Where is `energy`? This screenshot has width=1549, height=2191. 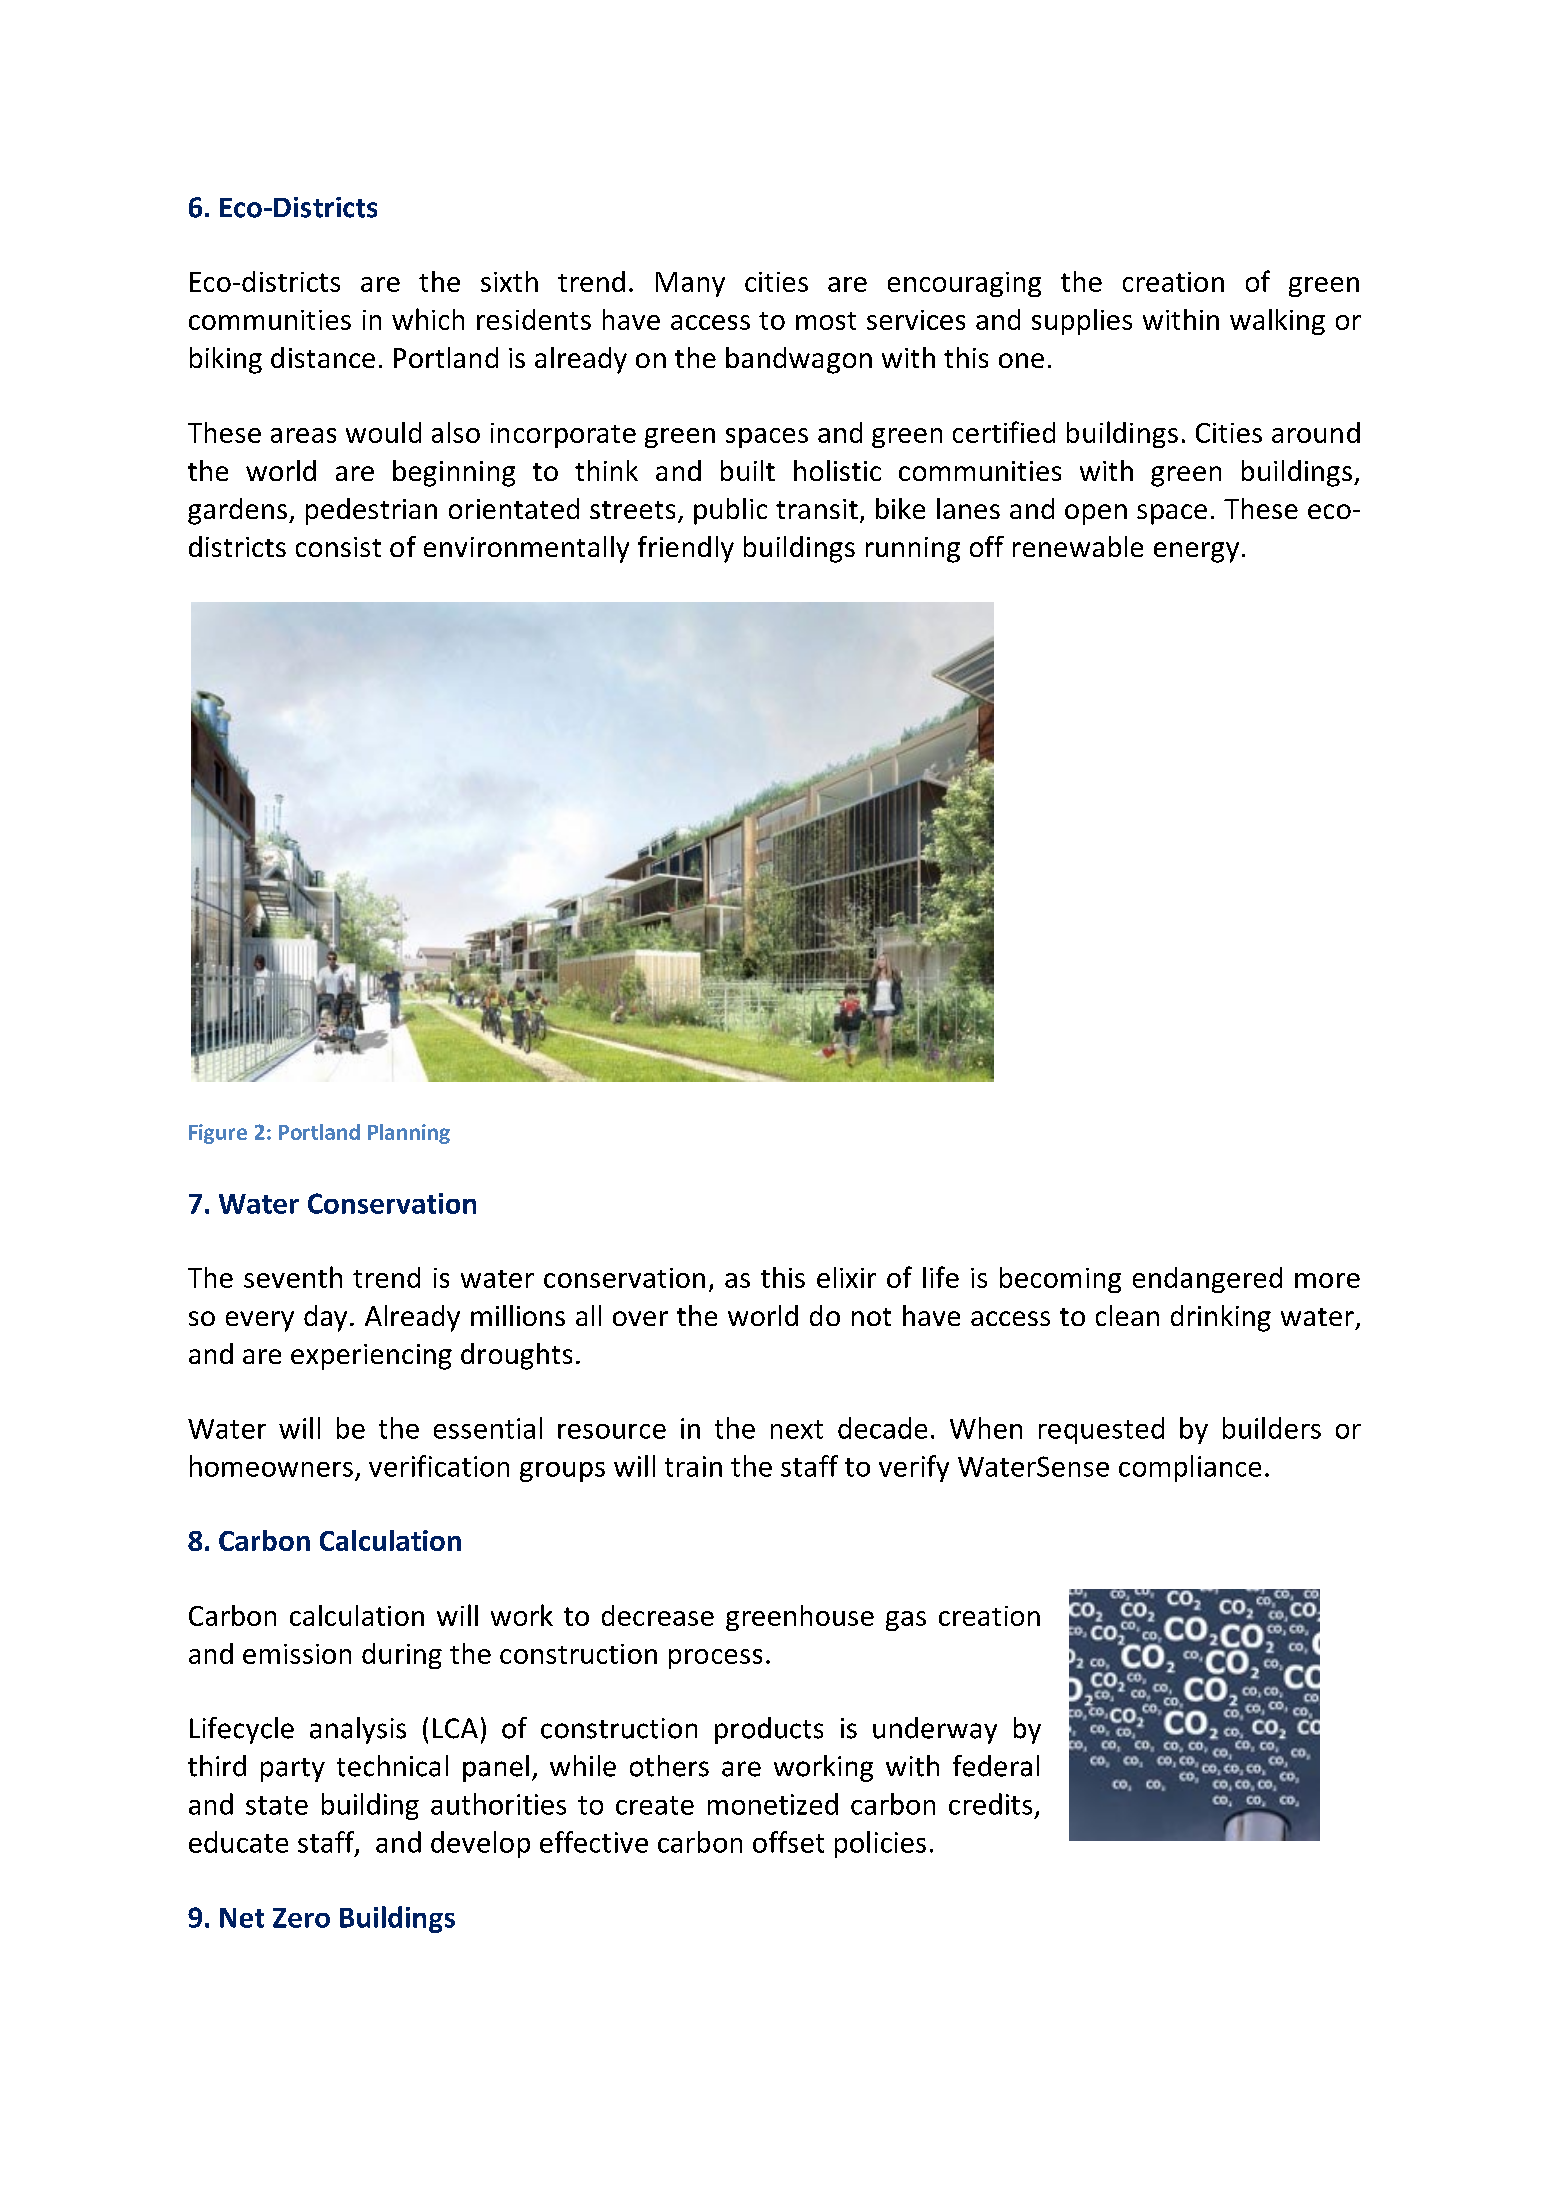 energy is located at coordinates (1196, 552).
